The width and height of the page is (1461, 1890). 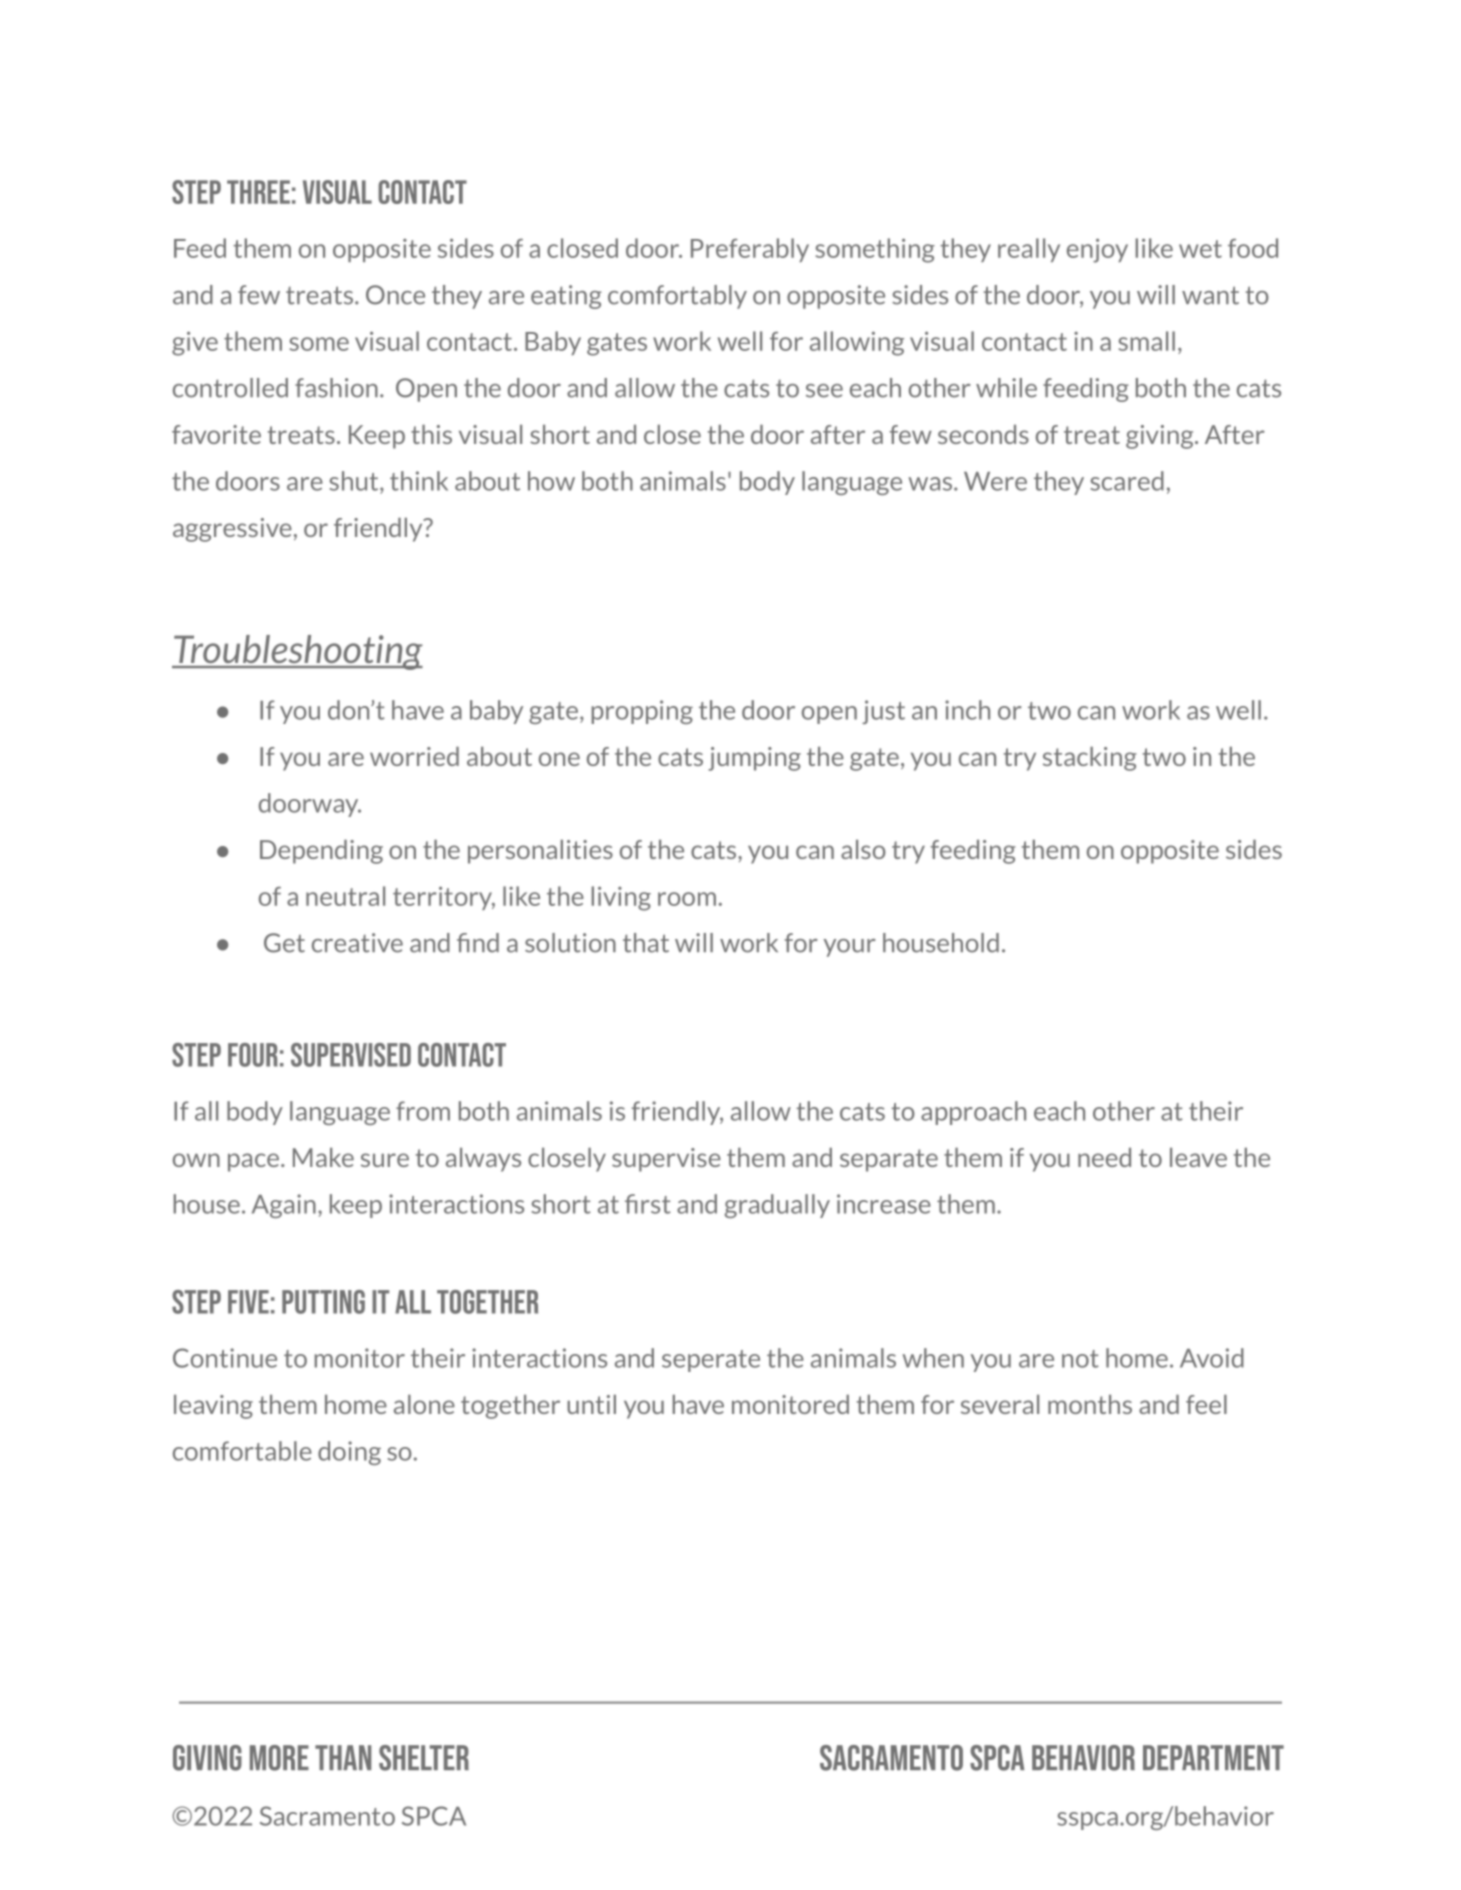 What do you see at coordinates (1097, 250) in the page?
I see `enjoy` at bounding box center [1097, 250].
